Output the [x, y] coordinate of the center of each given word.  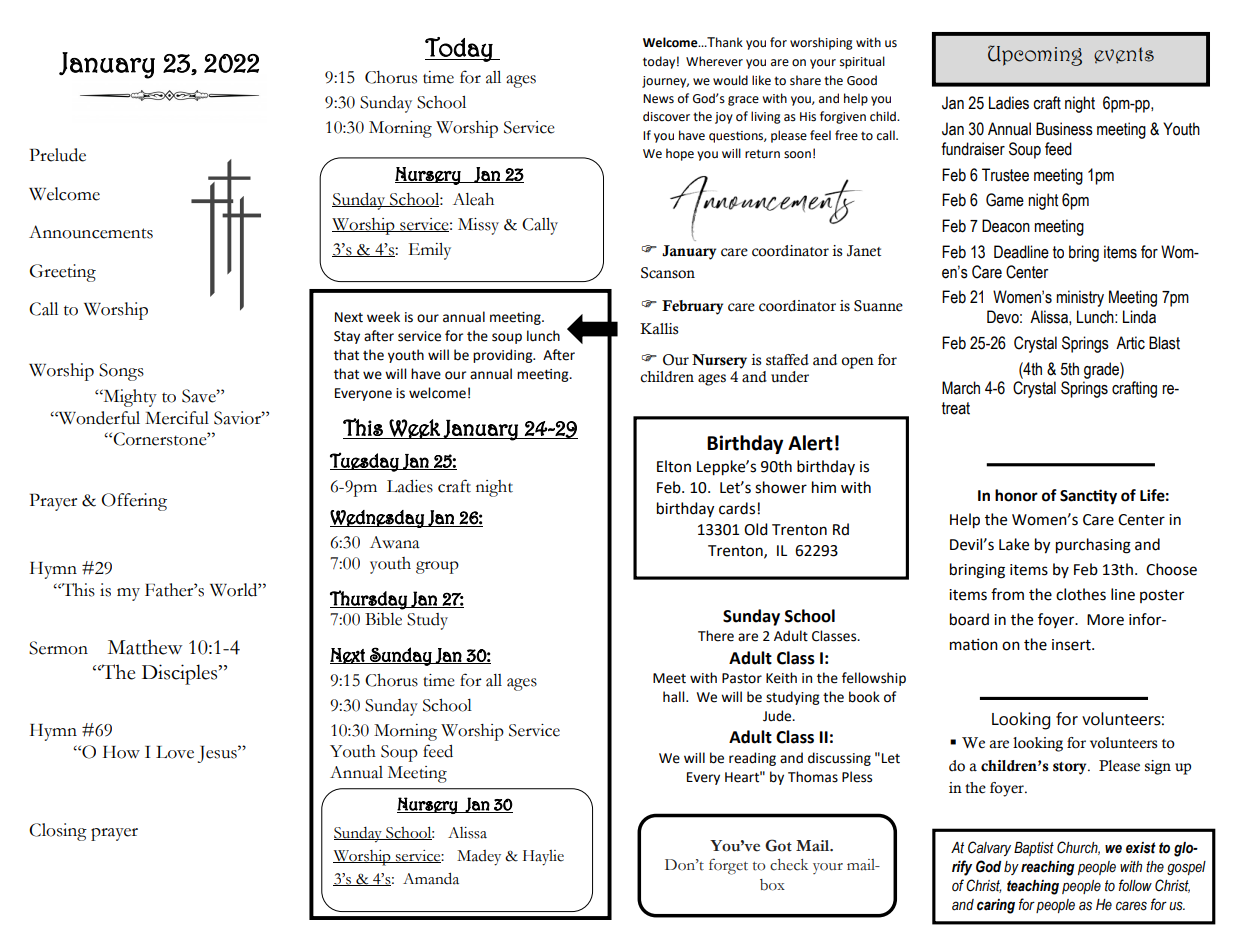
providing [504, 356]
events [1124, 55]
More [1105, 620]
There [716, 636]
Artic [1130, 343]
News [658, 99]
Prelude [58, 155]
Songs [121, 372]
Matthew [145, 647]
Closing [58, 832]
